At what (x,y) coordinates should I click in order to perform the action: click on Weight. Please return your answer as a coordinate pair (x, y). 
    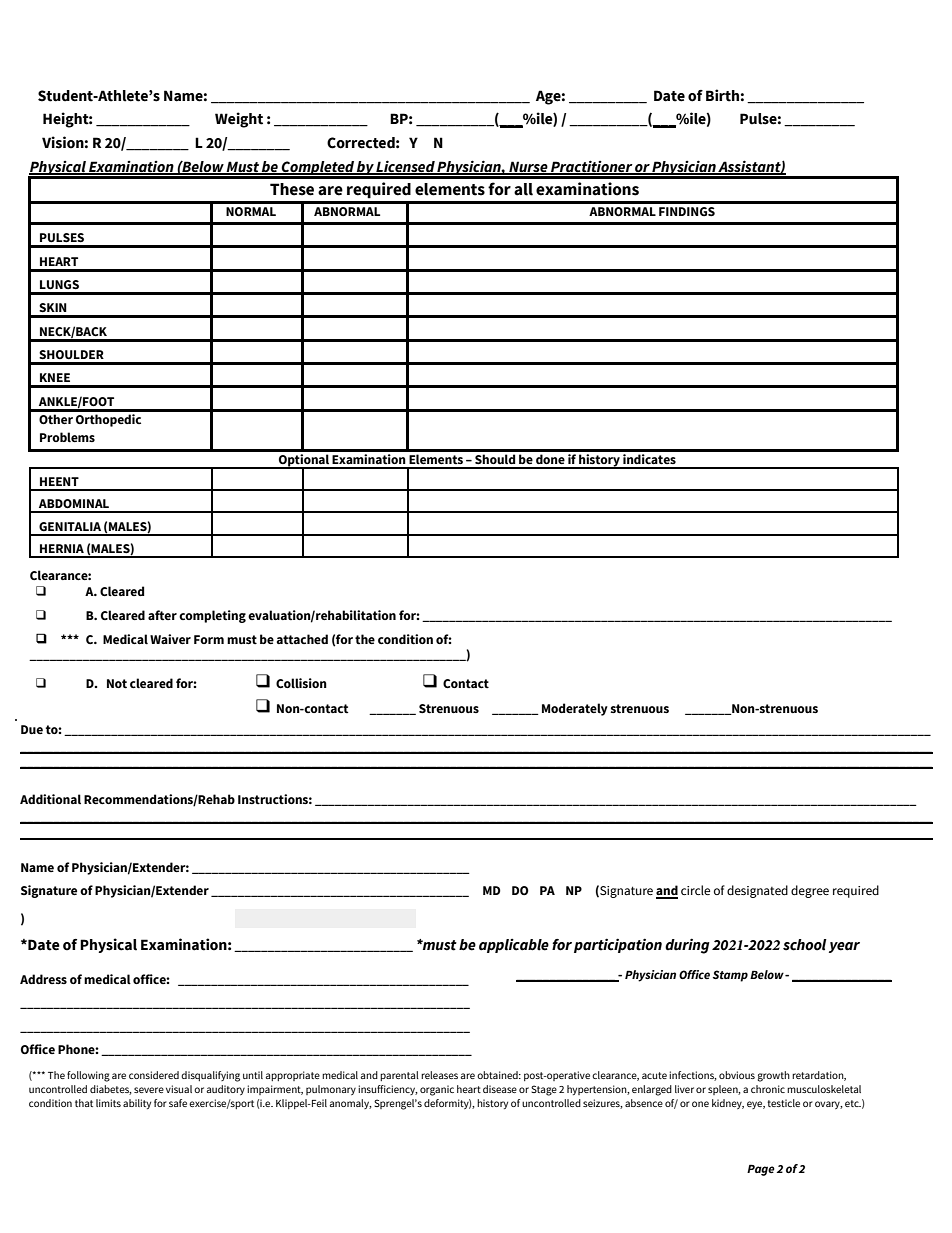
    Looking at the image, I should click on (239, 120).
